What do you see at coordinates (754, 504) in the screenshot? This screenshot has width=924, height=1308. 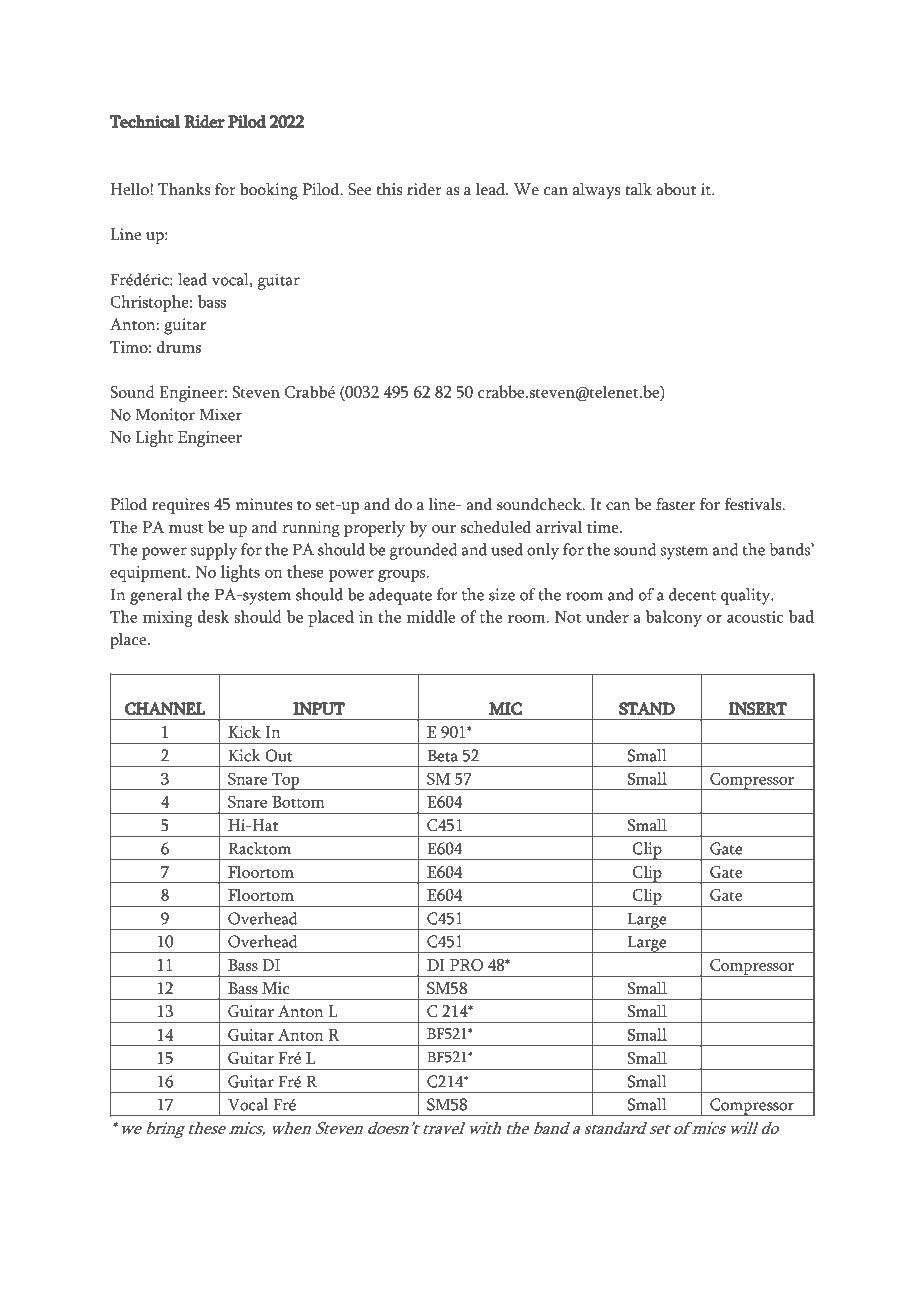 I see `festivals` at bounding box center [754, 504].
